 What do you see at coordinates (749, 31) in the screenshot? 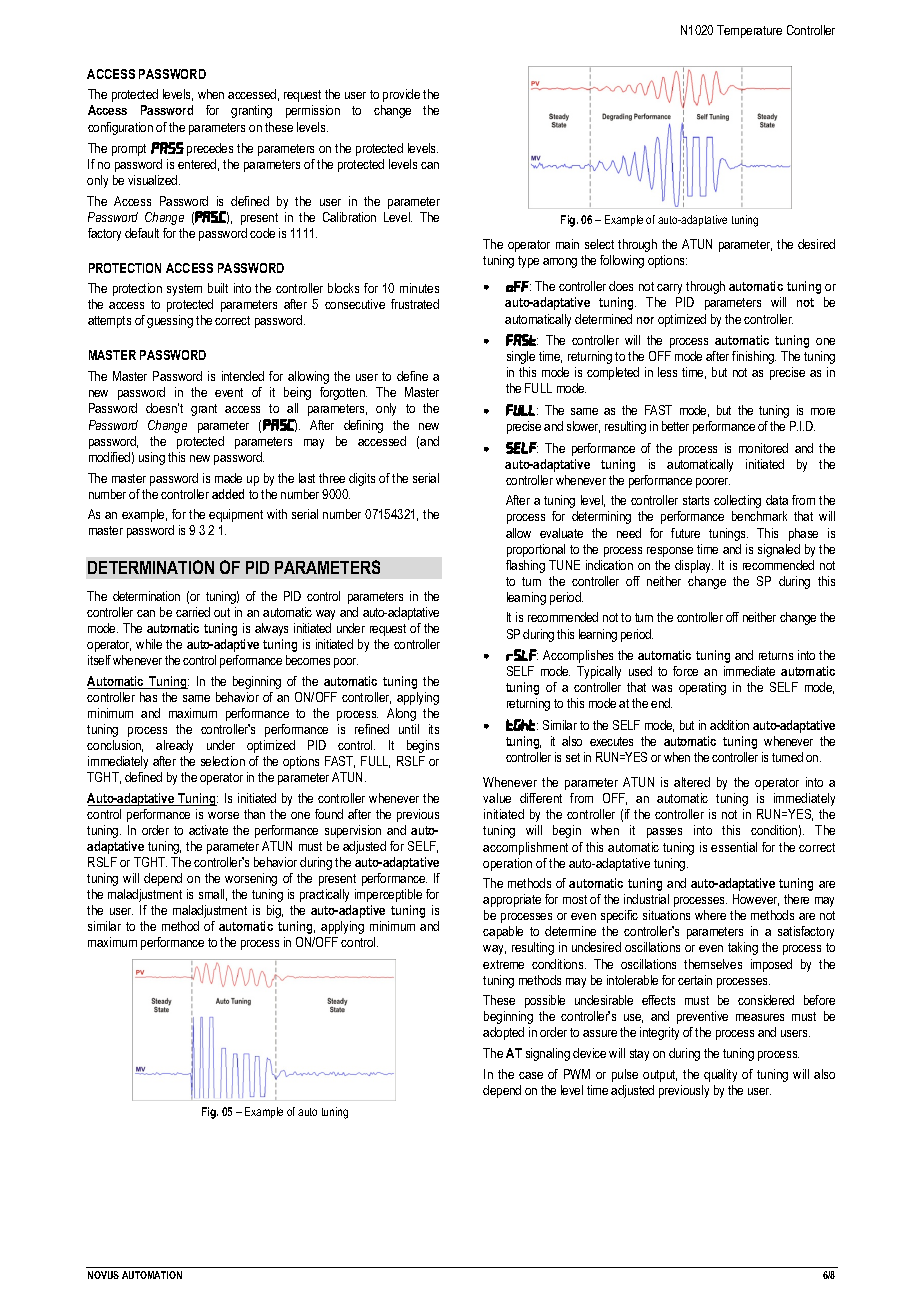
I see `Temperature` at bounding box center [749, 31].
